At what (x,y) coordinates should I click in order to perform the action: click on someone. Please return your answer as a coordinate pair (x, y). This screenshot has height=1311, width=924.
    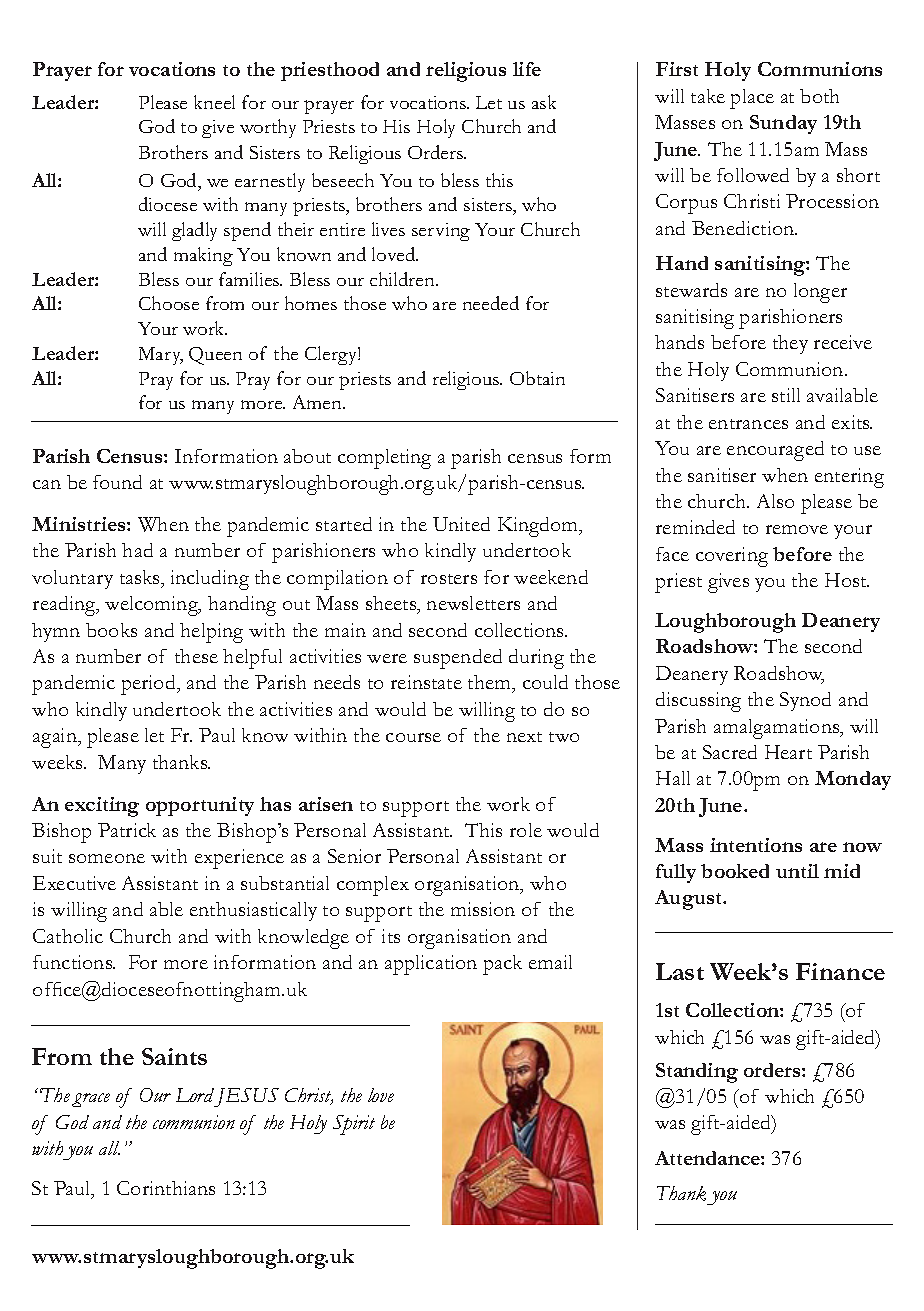
    Looking at the image, I should click on (107, 858).
